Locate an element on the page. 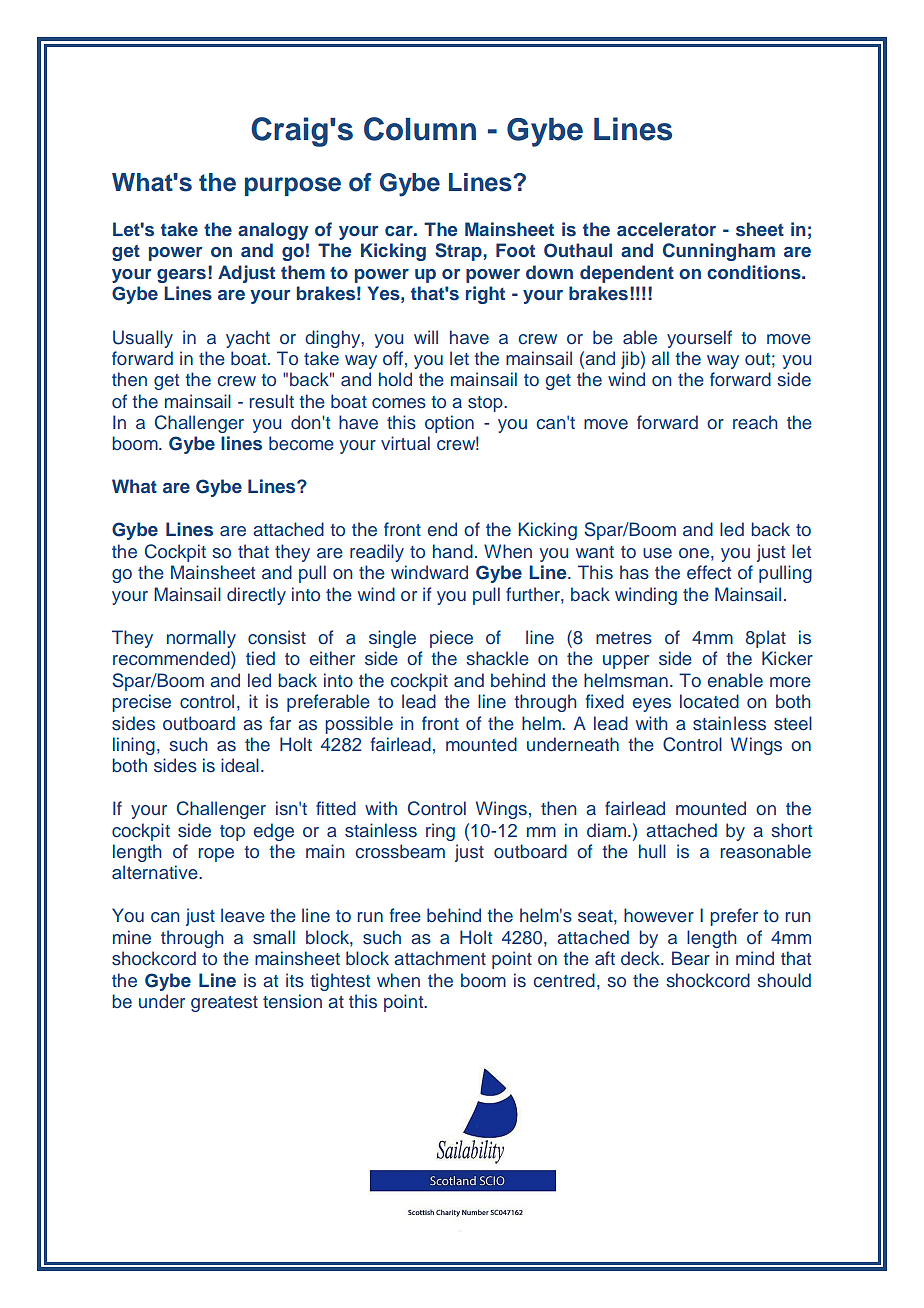 Image resolution: width=924 pixels, height=1308 pixels. Column is located at coordinates (420, 129).
